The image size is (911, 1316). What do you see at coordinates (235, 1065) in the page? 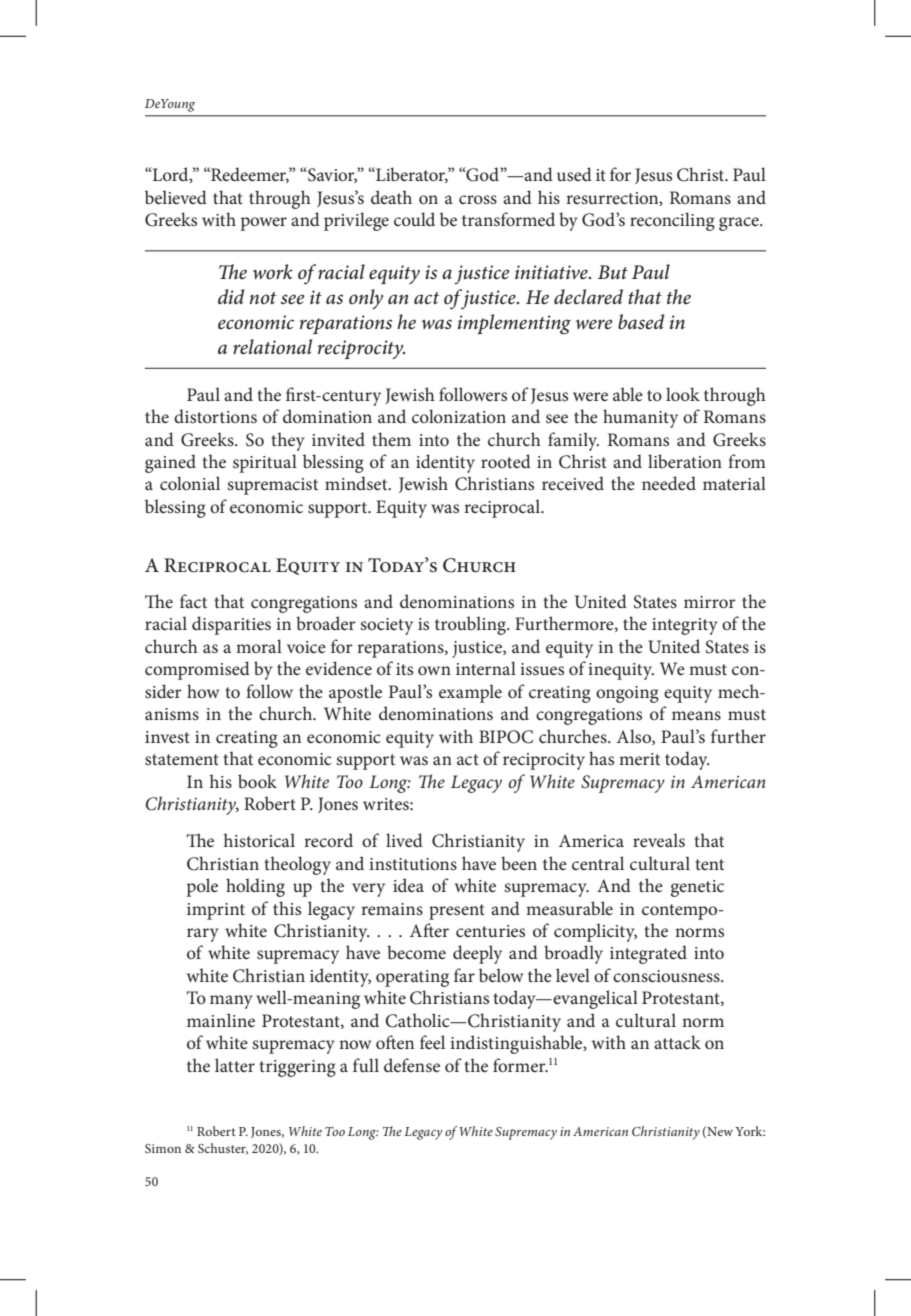
I see `latter` at bounding box center [235, 1065].
